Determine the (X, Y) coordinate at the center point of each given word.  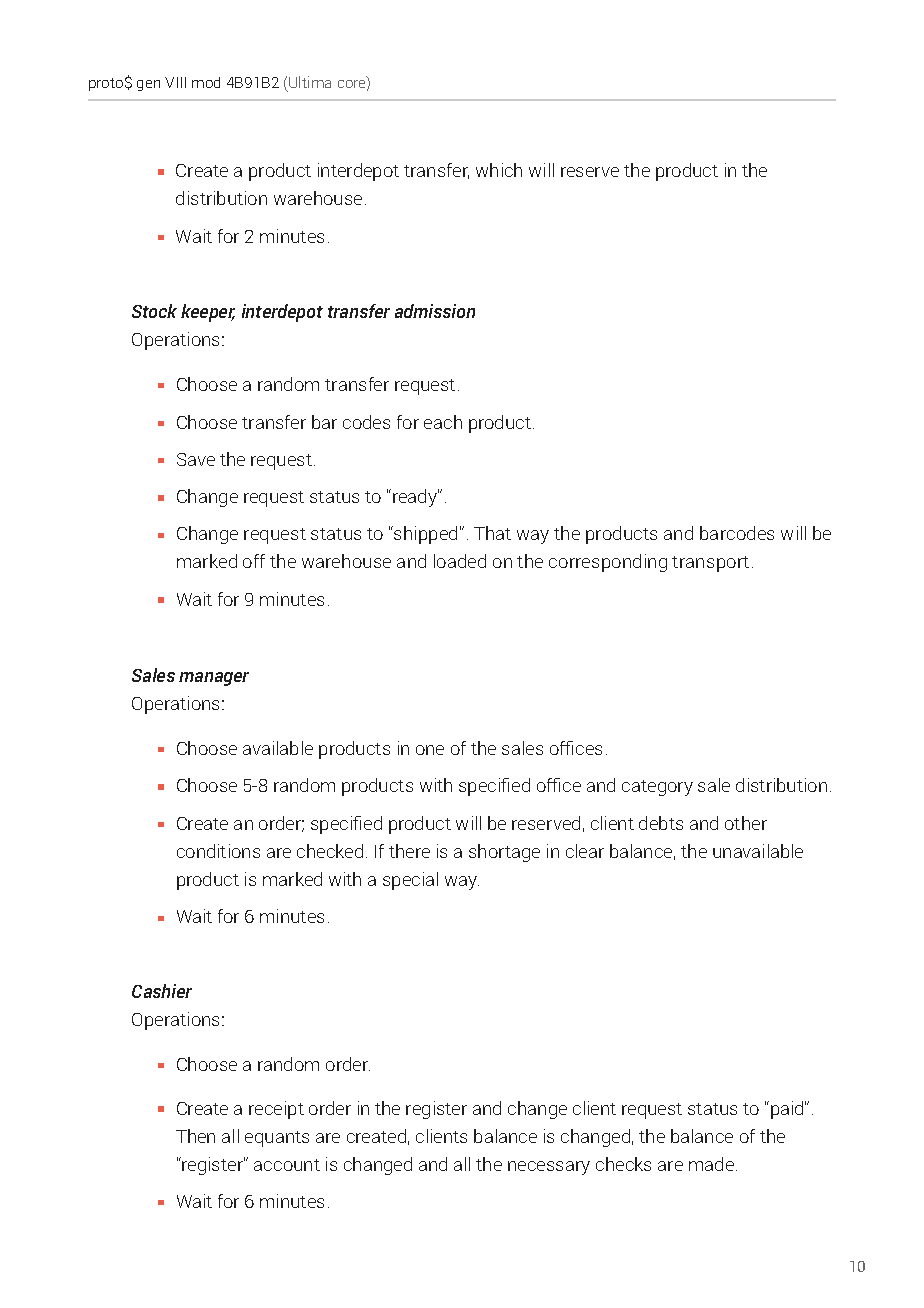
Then (195, 1136)
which (499, 170)
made (711, 1164)
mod (206, 82)
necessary (549, 1168)
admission (435, 311)
